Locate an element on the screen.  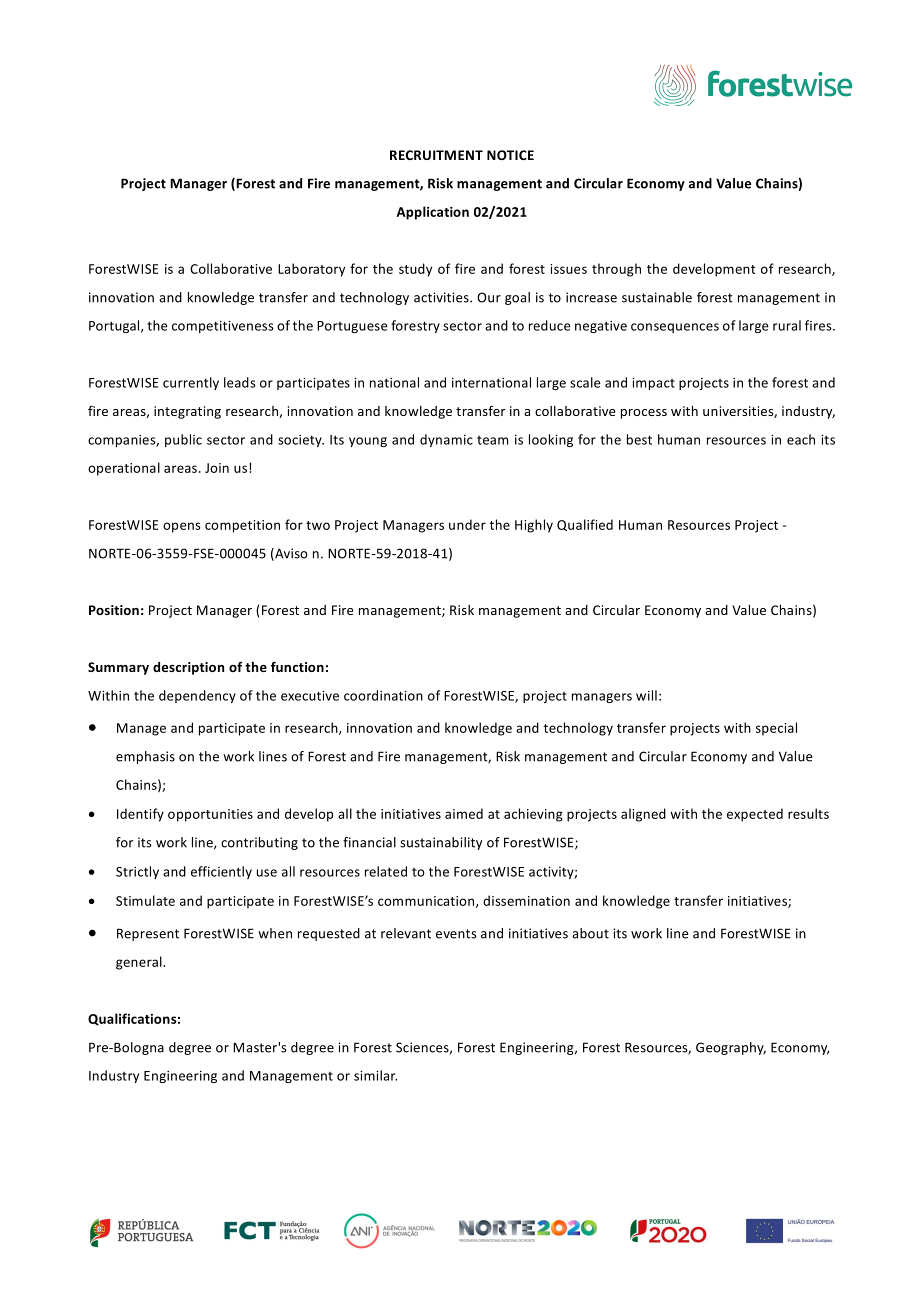
similar is located at coordinates (375, 1075).
